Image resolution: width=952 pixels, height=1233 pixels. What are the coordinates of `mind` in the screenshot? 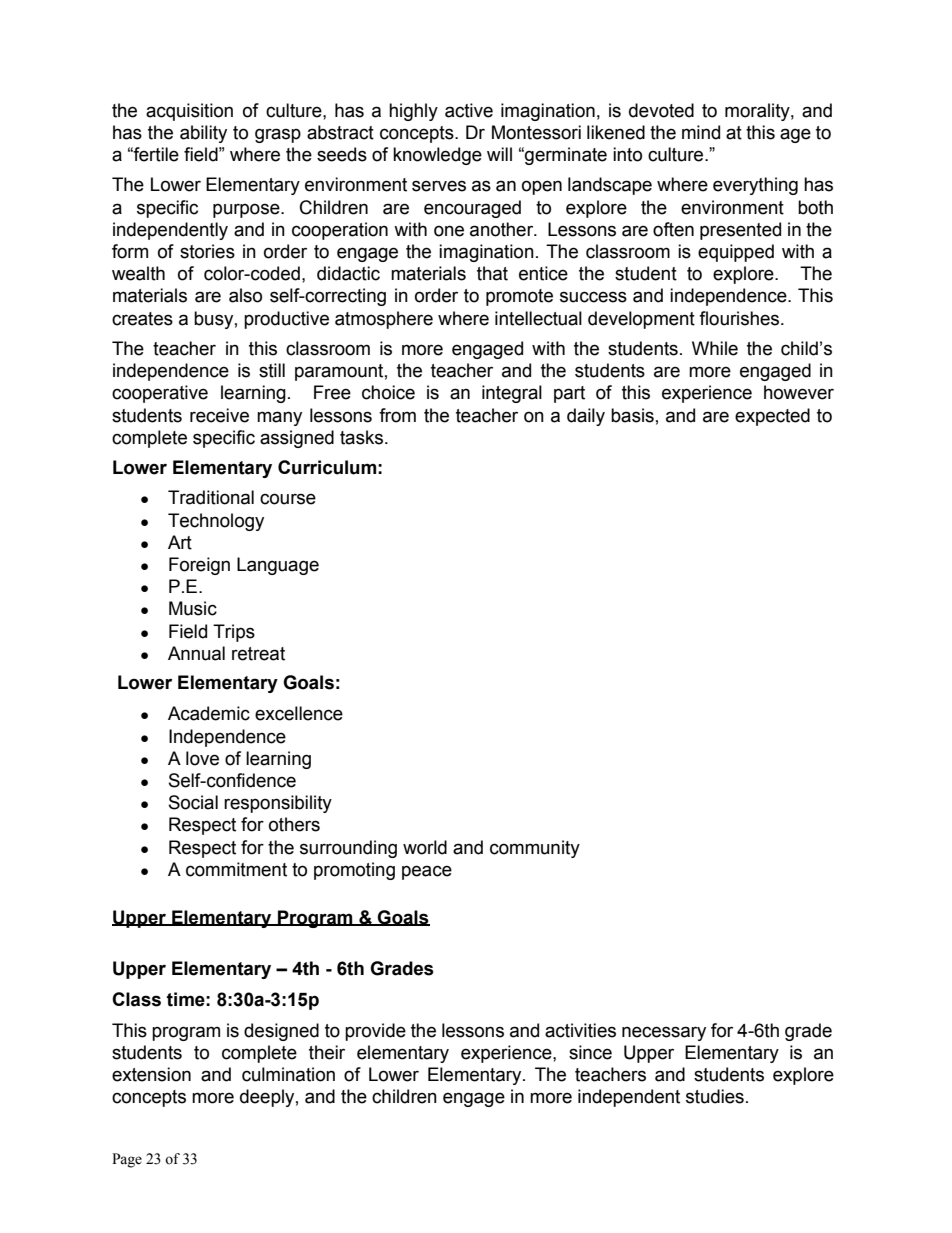 It's located at (701, 132).
